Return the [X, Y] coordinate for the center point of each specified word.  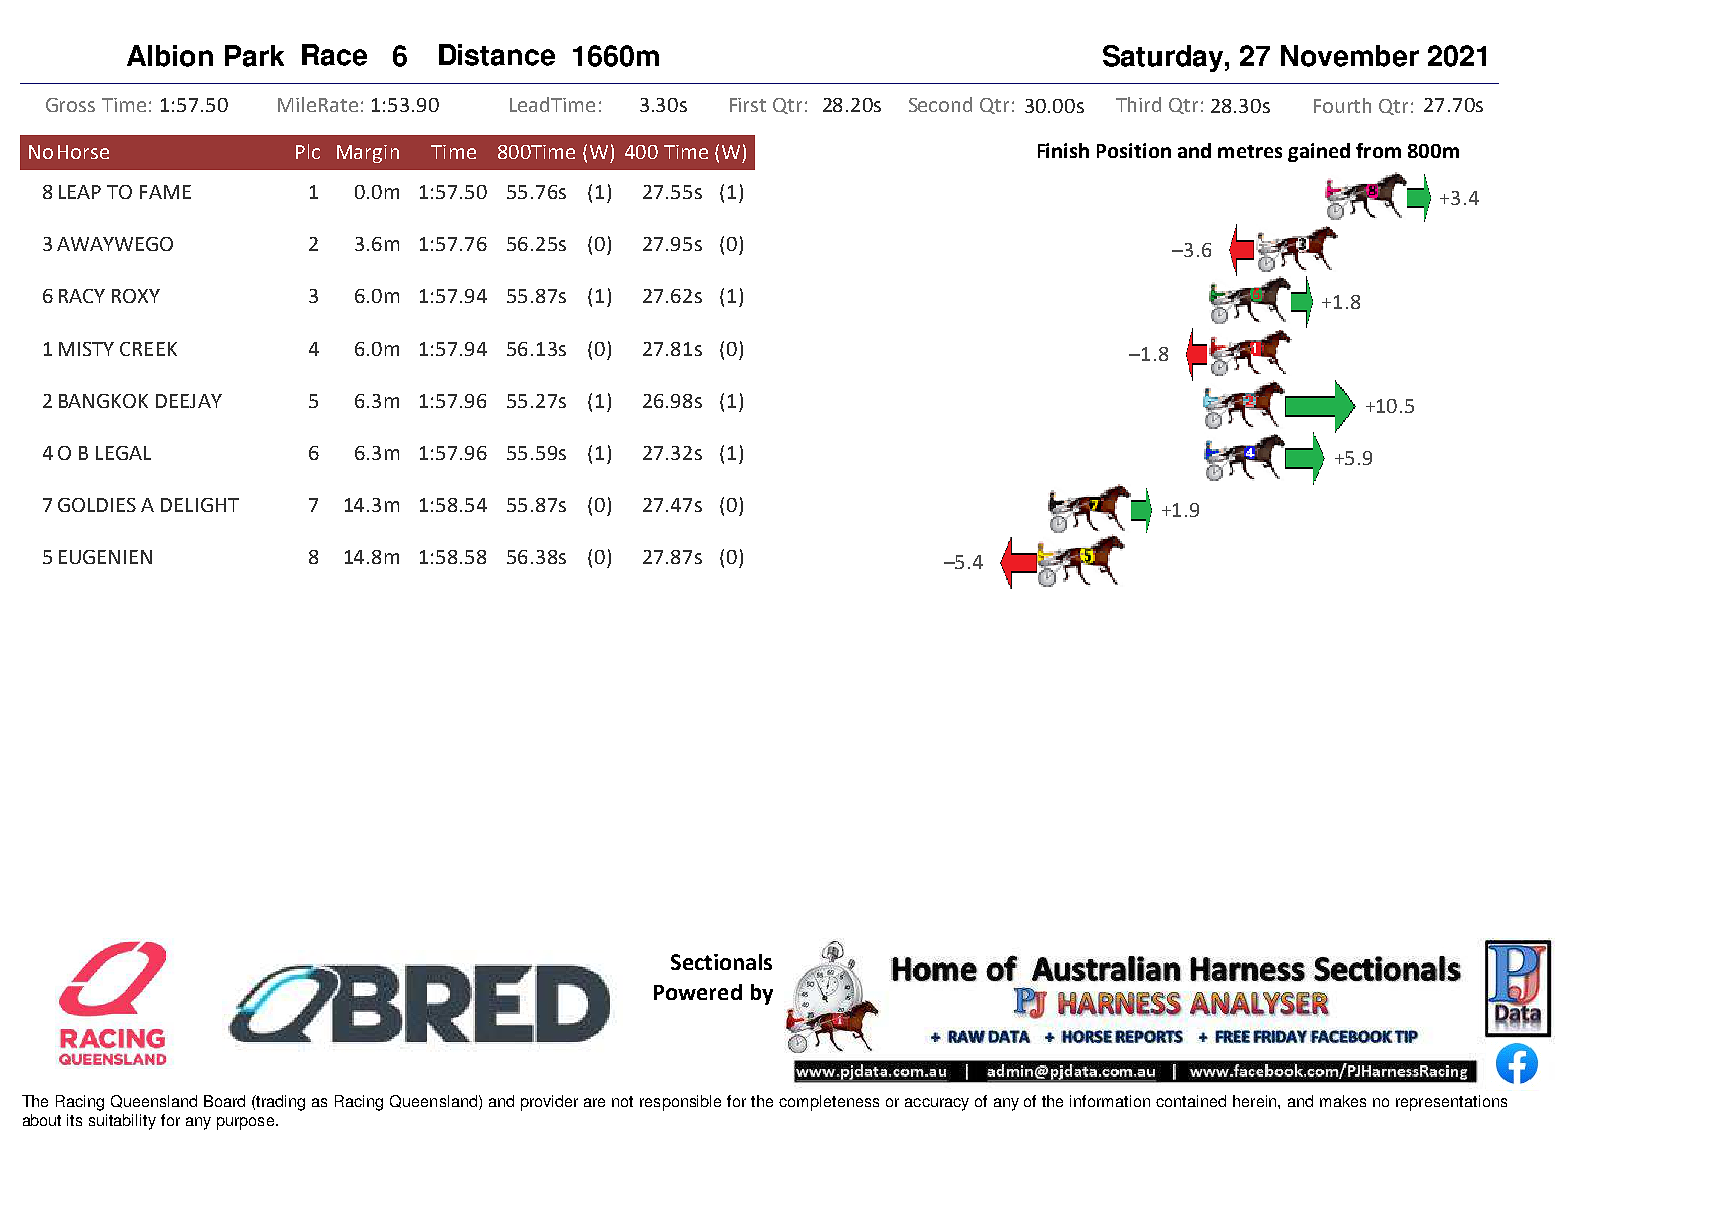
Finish [1063, 150]
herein [1256, 1101]
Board [224, 1101]
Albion [170, 56]
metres [1250, 151]
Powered [698, 992]
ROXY [136, 296]
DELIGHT [200, 505]
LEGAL [123, 453]
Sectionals [721, 962]
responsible [680, 1103]
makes [1343, 1101]
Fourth [1342, 105]
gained [1319, 152]
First [748, 105]
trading [280, 1103]
